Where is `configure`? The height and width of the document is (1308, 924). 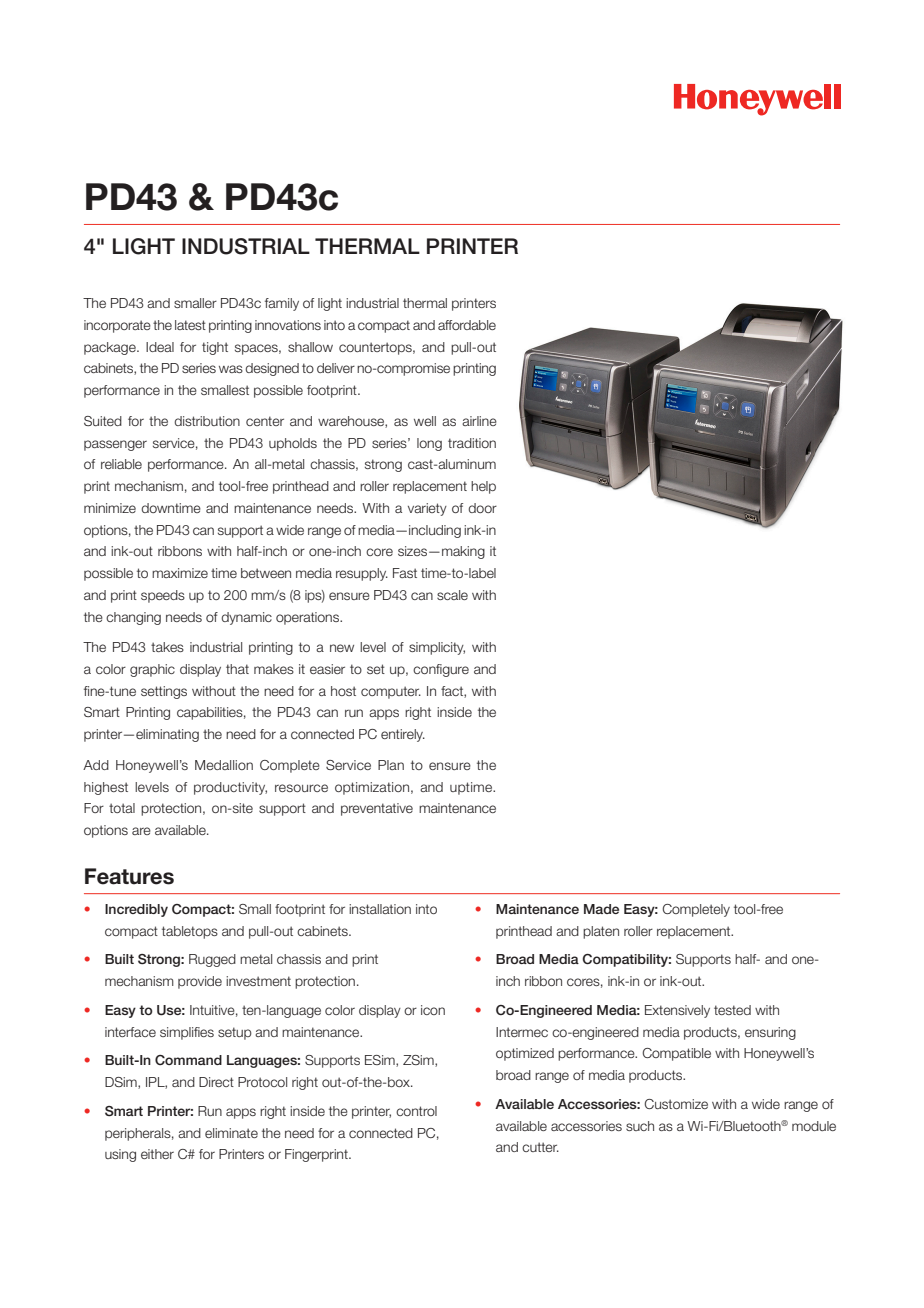 configure is located at coordinates (441, 670).
